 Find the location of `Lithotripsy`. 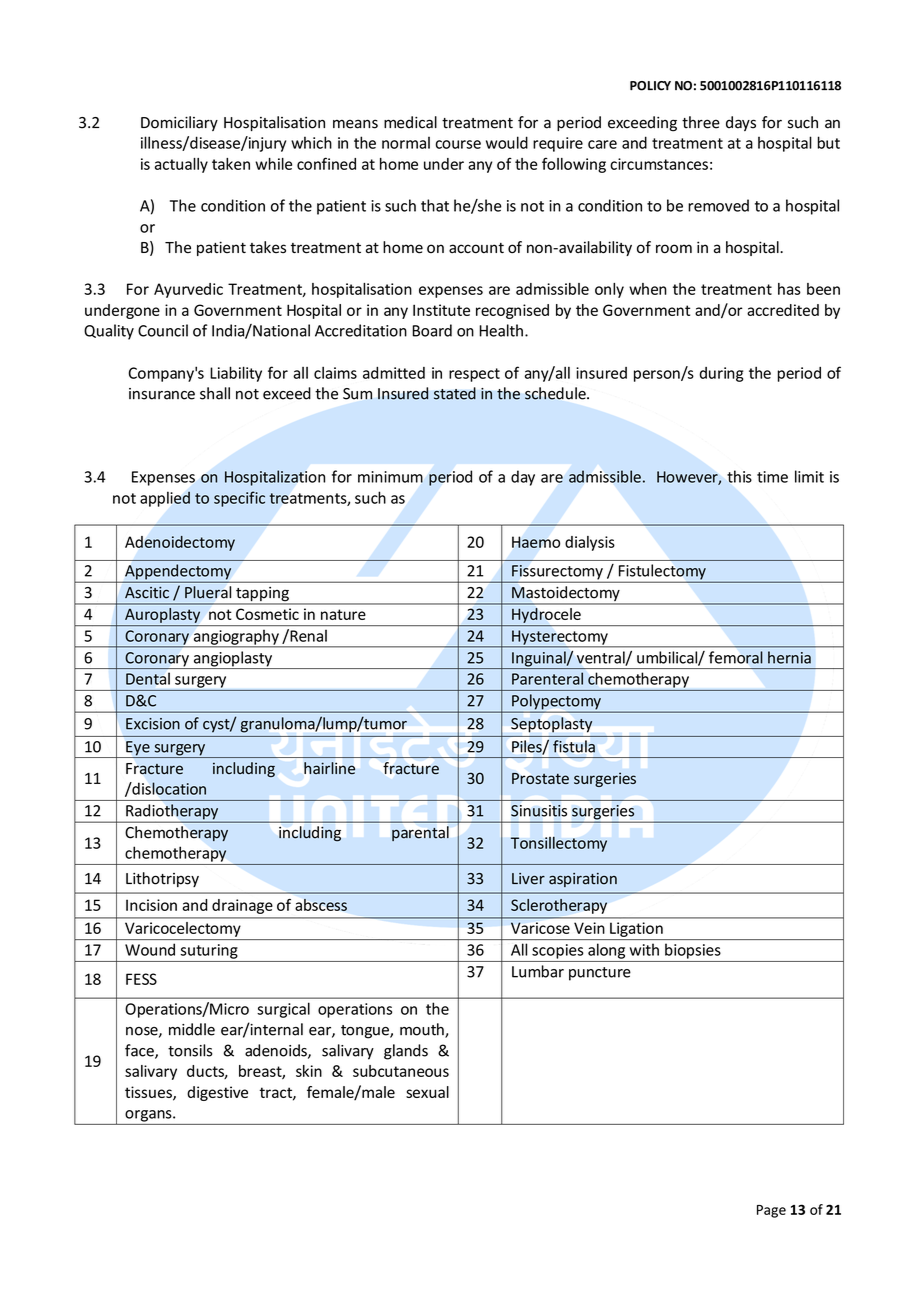

Lithotripsy is located at coordinates (162, 879).
